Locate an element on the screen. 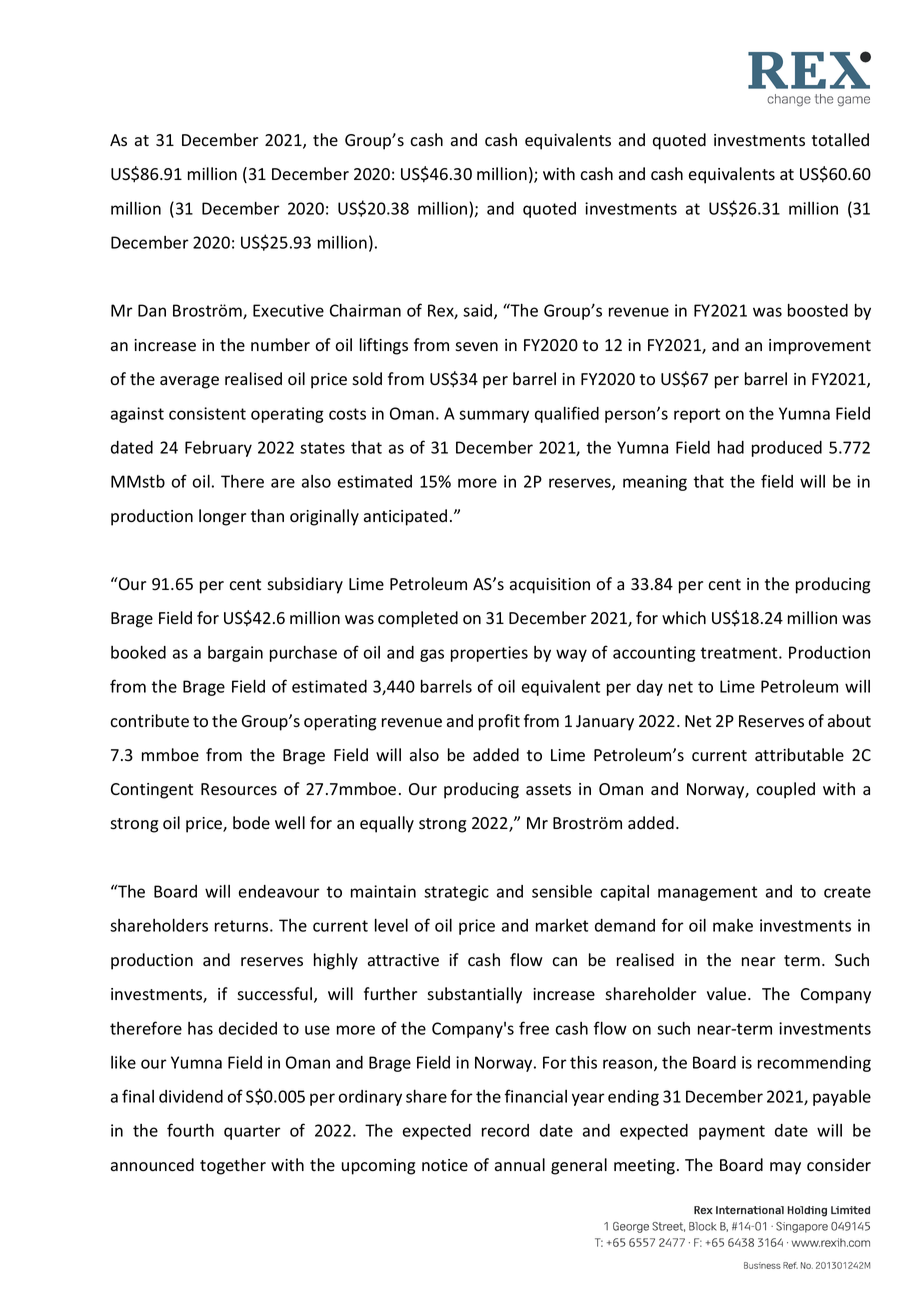 This screenshot has height=1309, width=924. Dan is located at coordinates (152, 310).
